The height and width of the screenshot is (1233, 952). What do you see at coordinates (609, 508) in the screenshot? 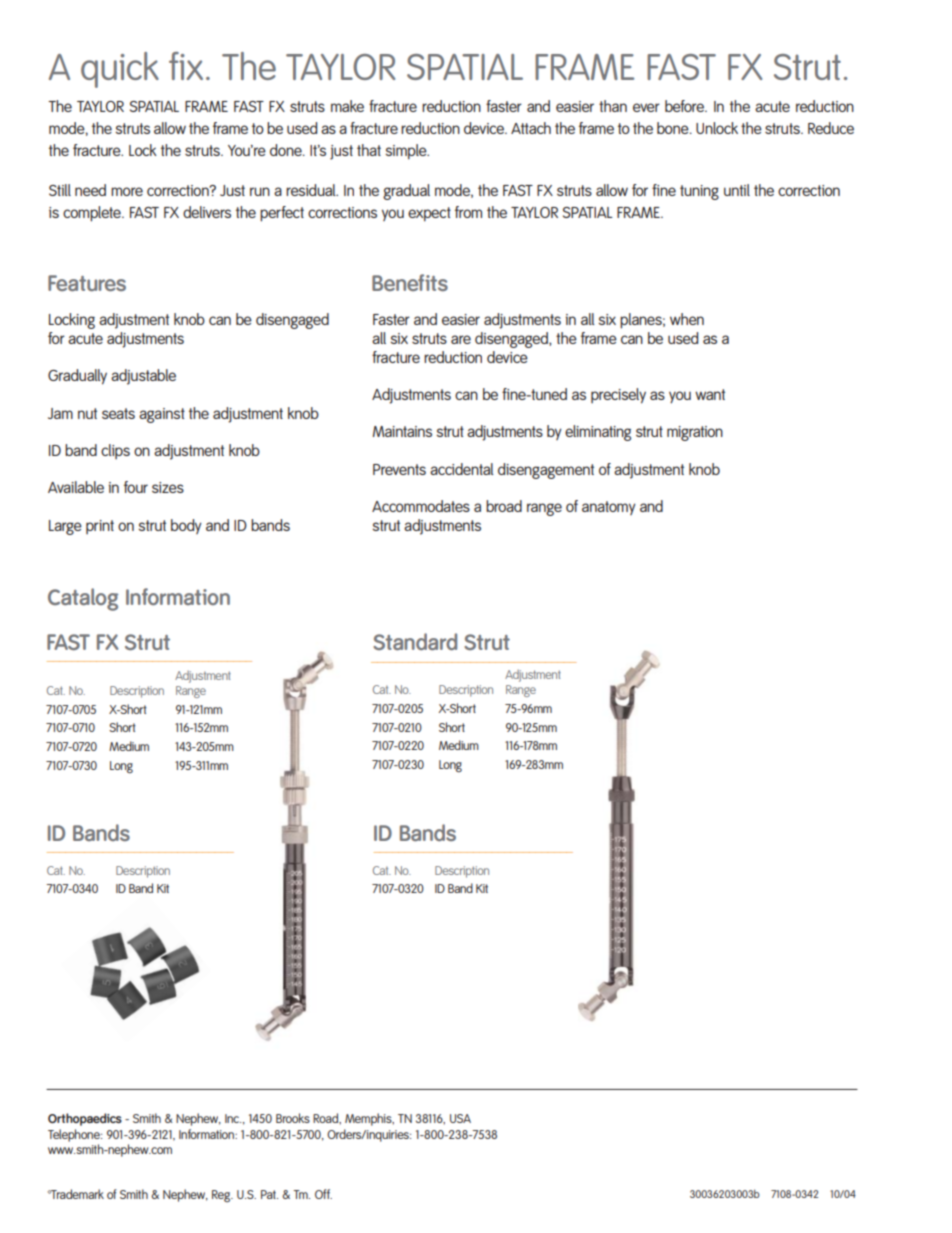
I see `anatomy` at bounding box center [609, 508].
